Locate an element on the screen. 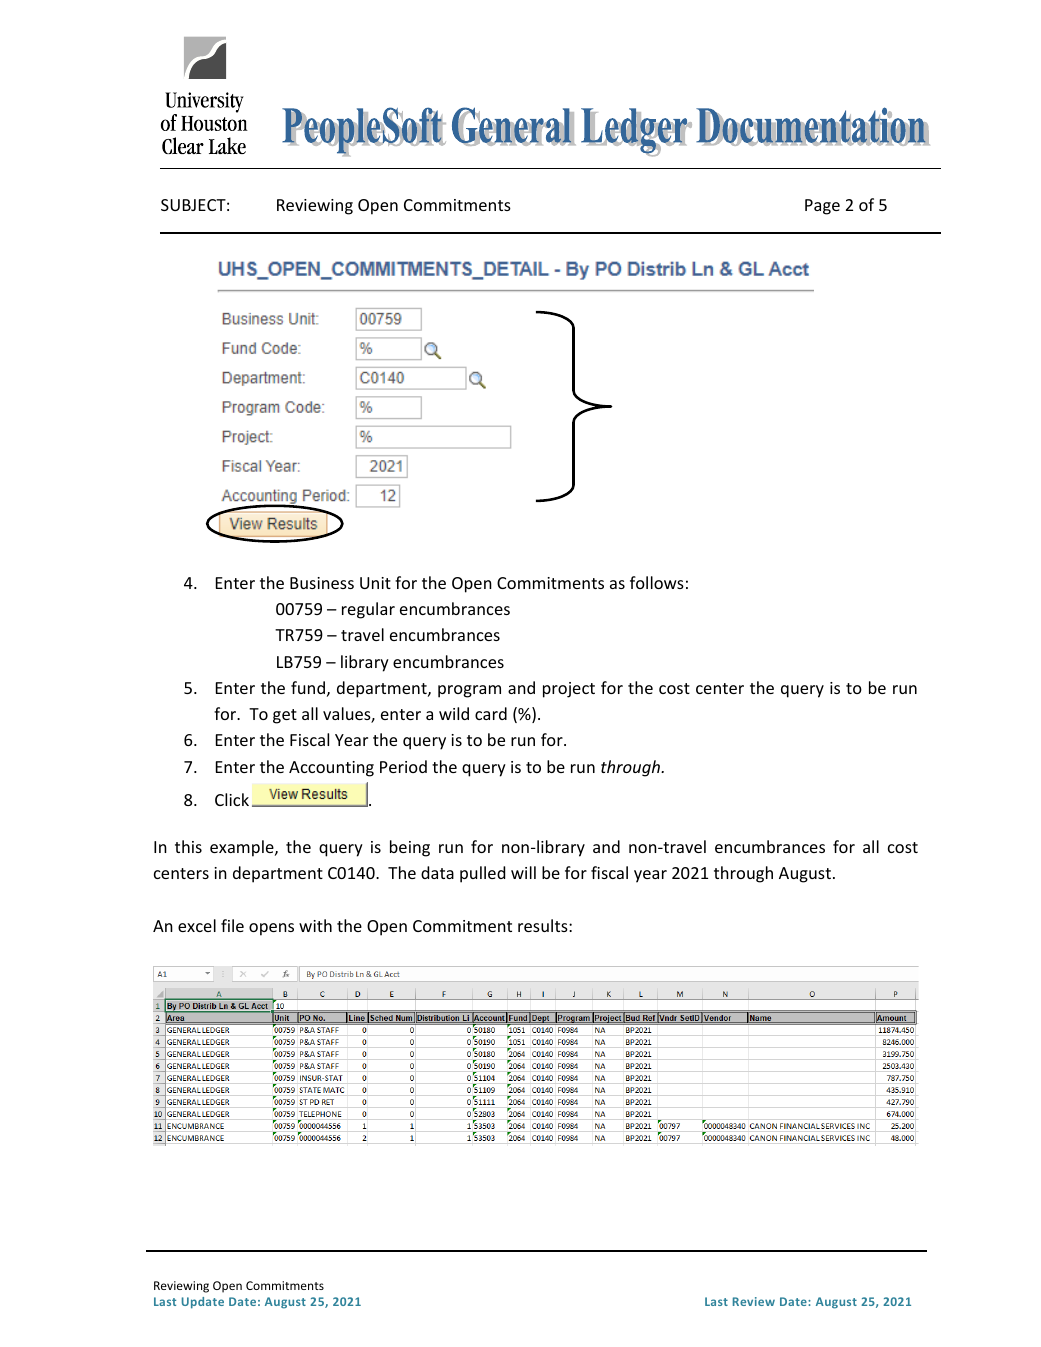 The image size is (1041, 1347). project is located at coordinates (569, 690).
